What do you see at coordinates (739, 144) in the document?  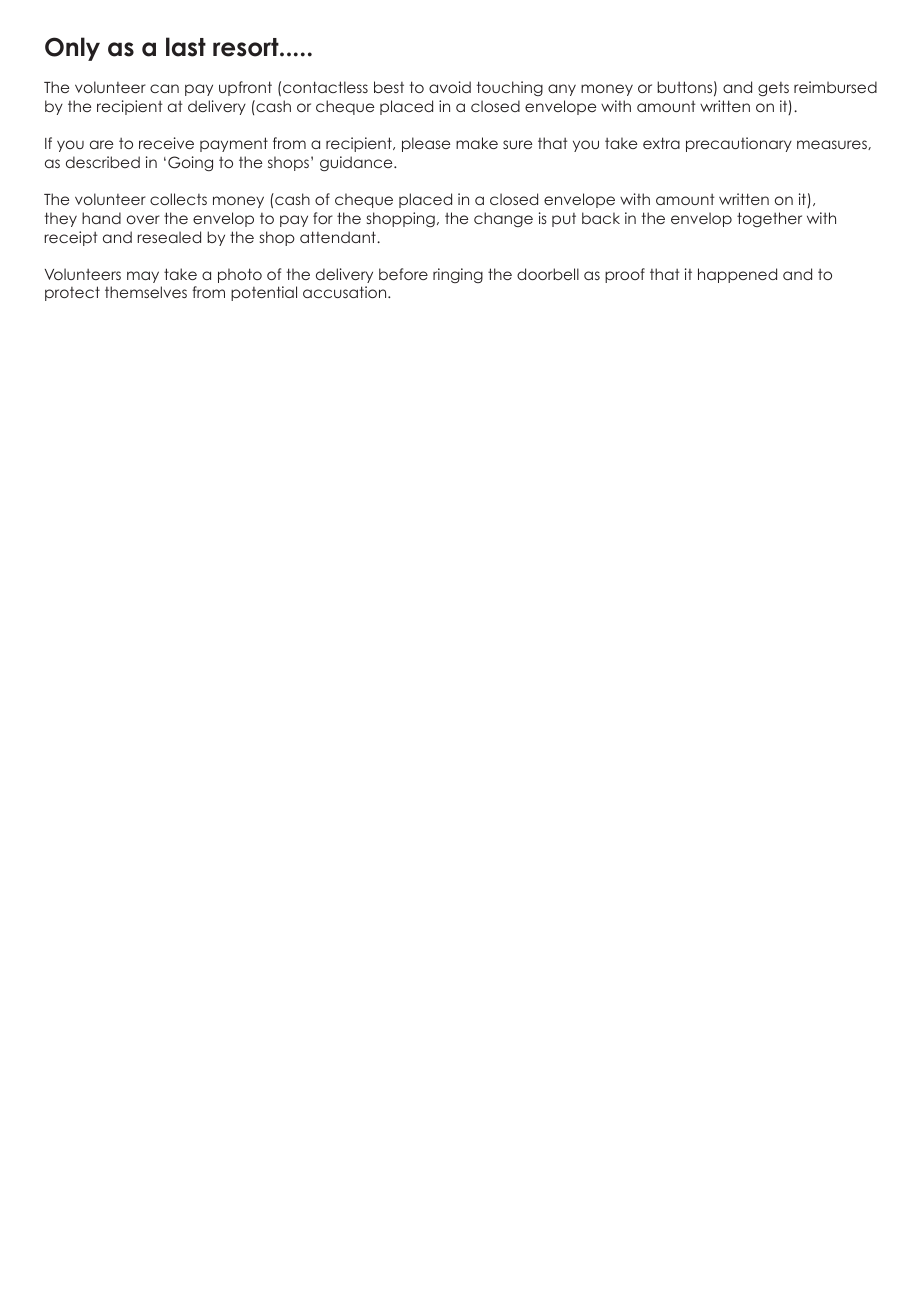 I see `precautionary` at bounding box center [739, 144].
